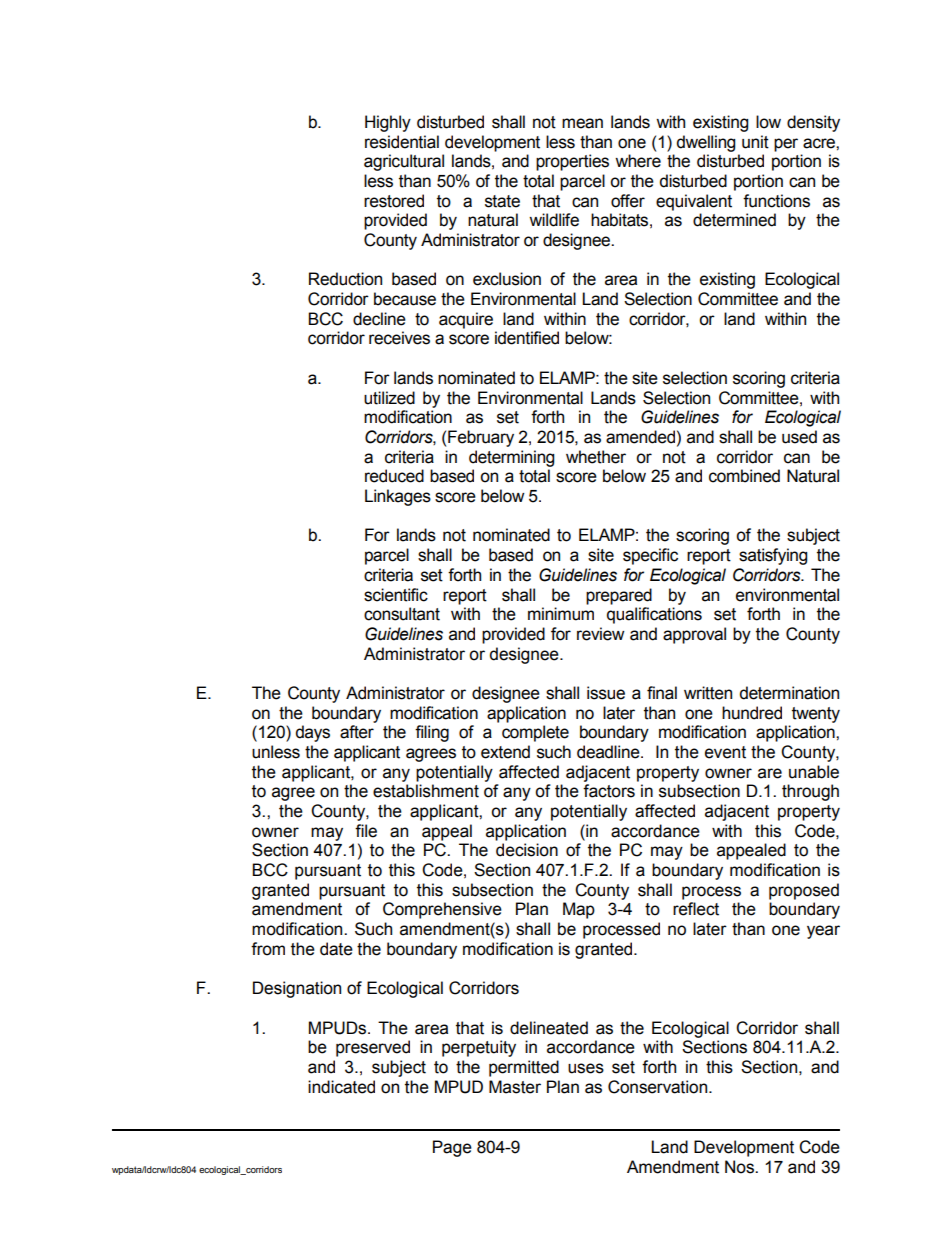  Describe the element at coordinates (799, 437) in the screenshot. I see `used` at that location.
